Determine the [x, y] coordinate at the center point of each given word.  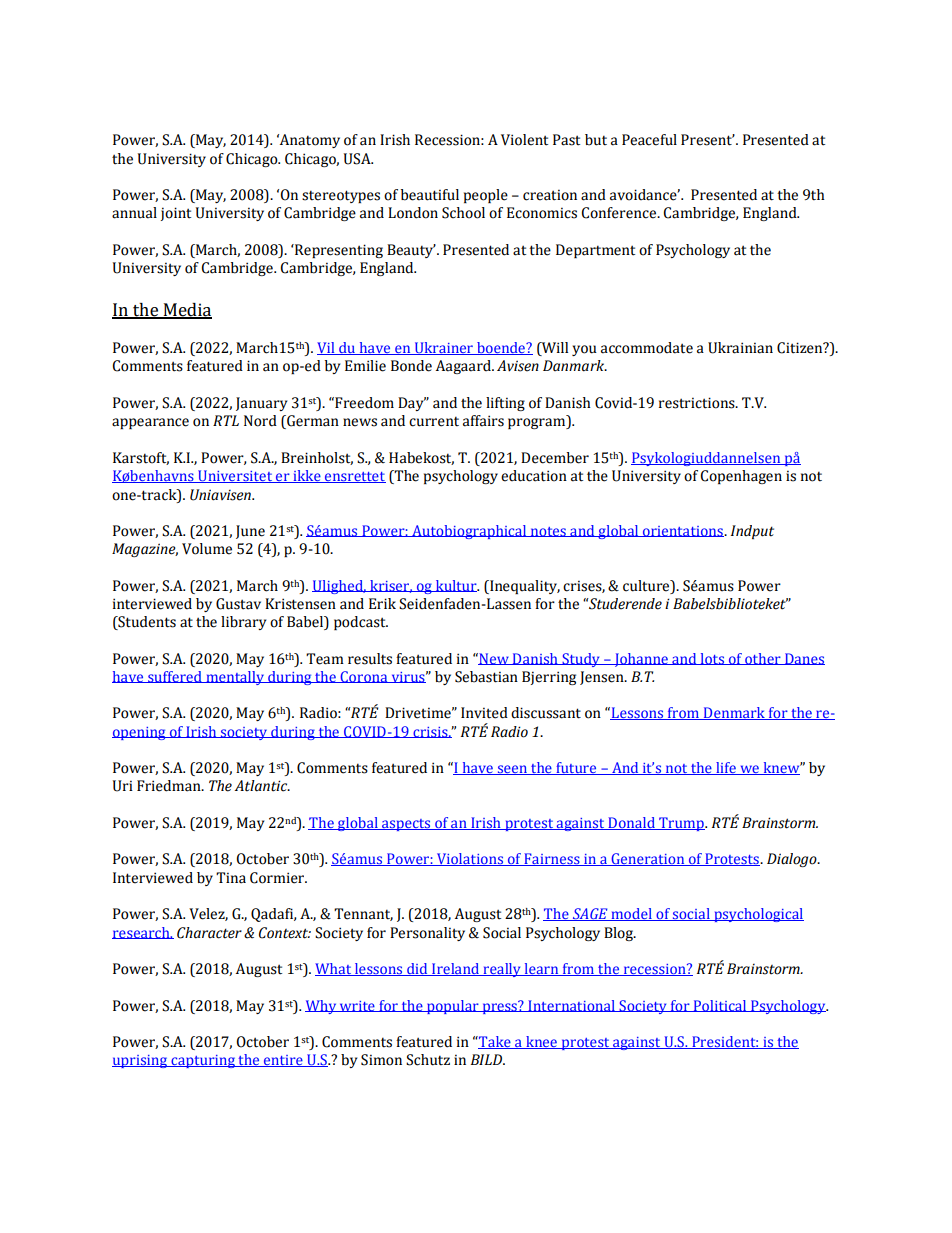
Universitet [235, 476]
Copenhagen [741, 477]
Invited [484, 713]
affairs [483, 421]
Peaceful [649, 140]
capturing [203, 1061]
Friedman [170, 786]
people [486, 196]
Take [495, 1042]
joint [176, 214]
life [726, 768]
